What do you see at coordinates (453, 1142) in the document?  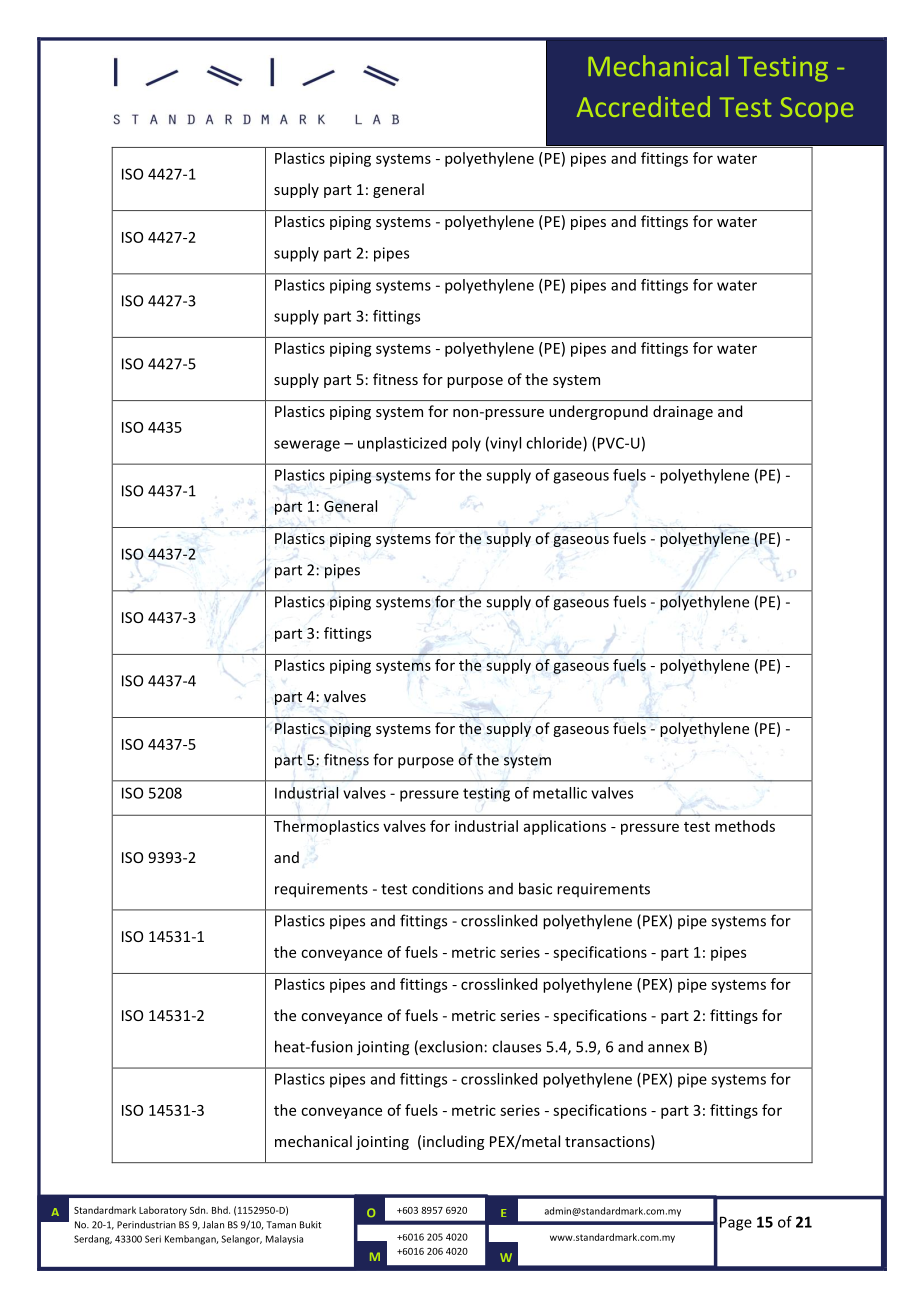 I see `including` at bounding box center [453, 1142].
